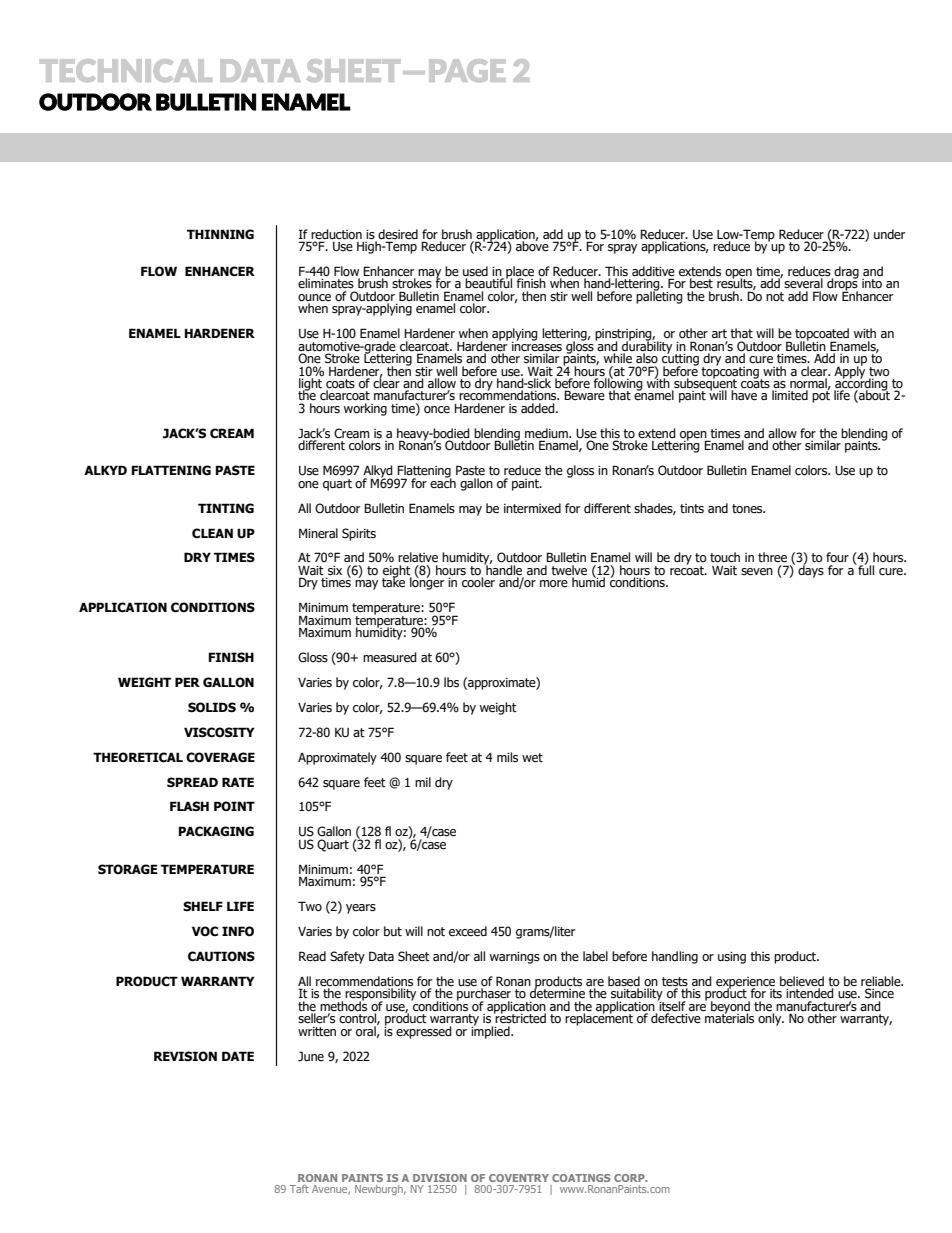 This screenshot has width=952, height=1233. Describe the element at coordinates (507, 757) in the screenshot. I see `mils` at that location.
